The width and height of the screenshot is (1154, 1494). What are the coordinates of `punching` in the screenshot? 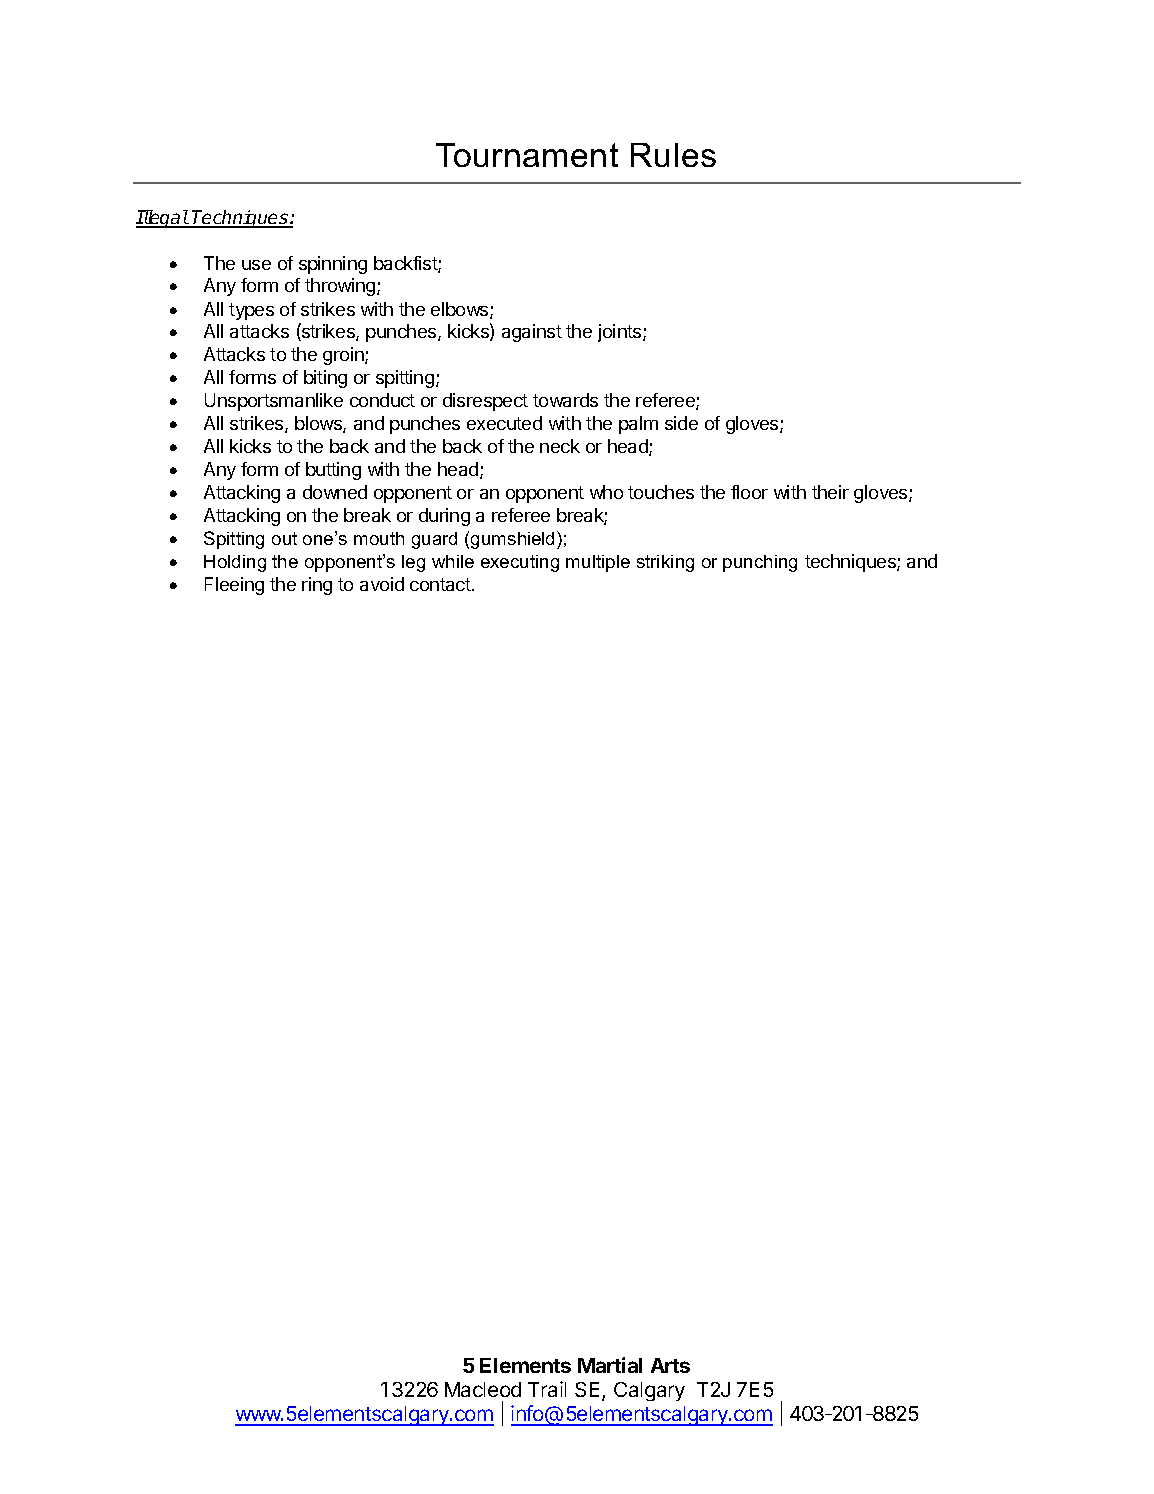 It's located at (760, 563).
